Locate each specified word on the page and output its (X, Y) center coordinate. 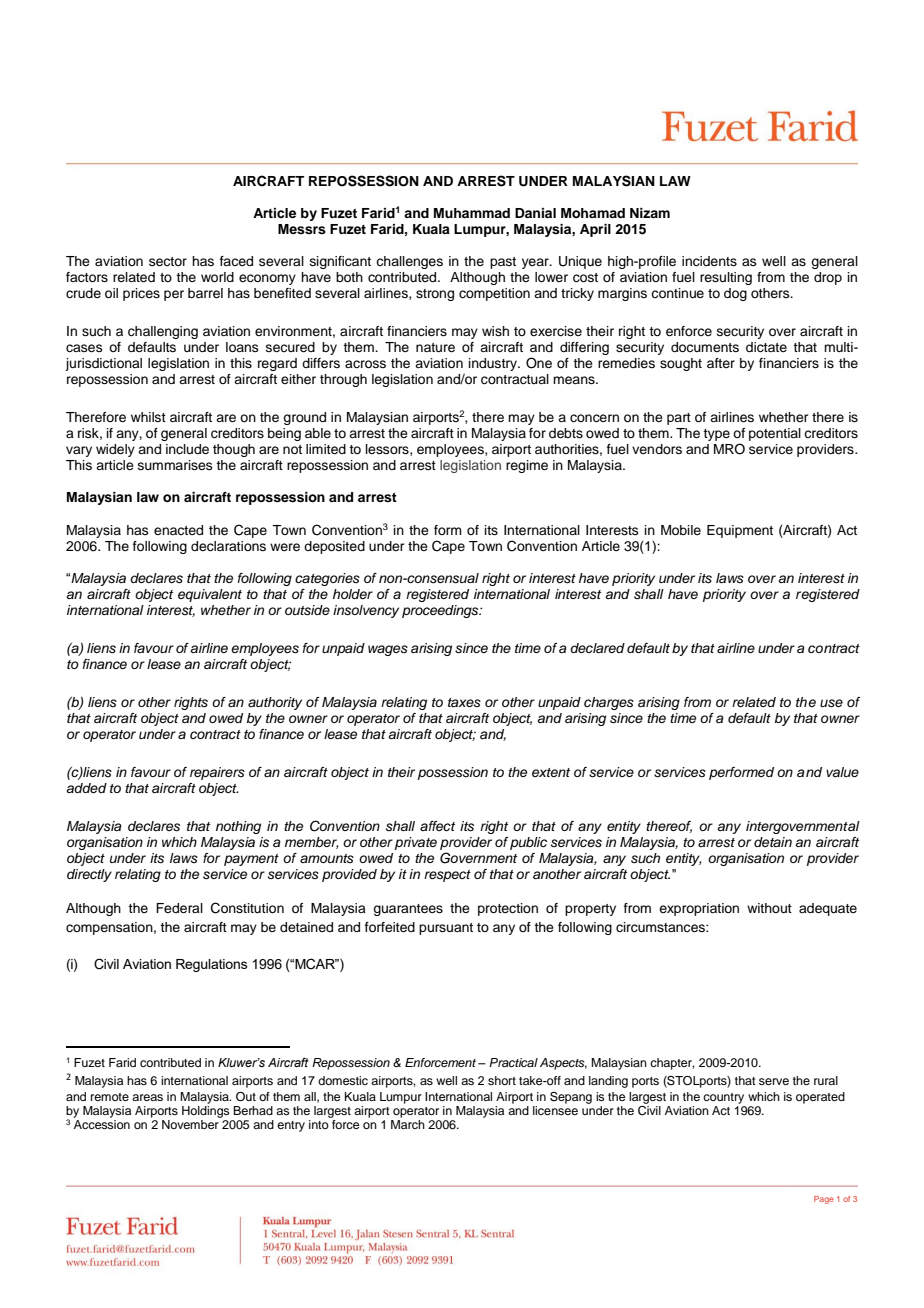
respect (447, 876)
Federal (179, 908)
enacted (178, 530)
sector (168, 261)
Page (824, 1200)
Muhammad (472, 213)
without (769, 908)
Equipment (740, 531)
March (408, 1124)
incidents (709, 261)
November (190, 1124)
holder (353, 594)
